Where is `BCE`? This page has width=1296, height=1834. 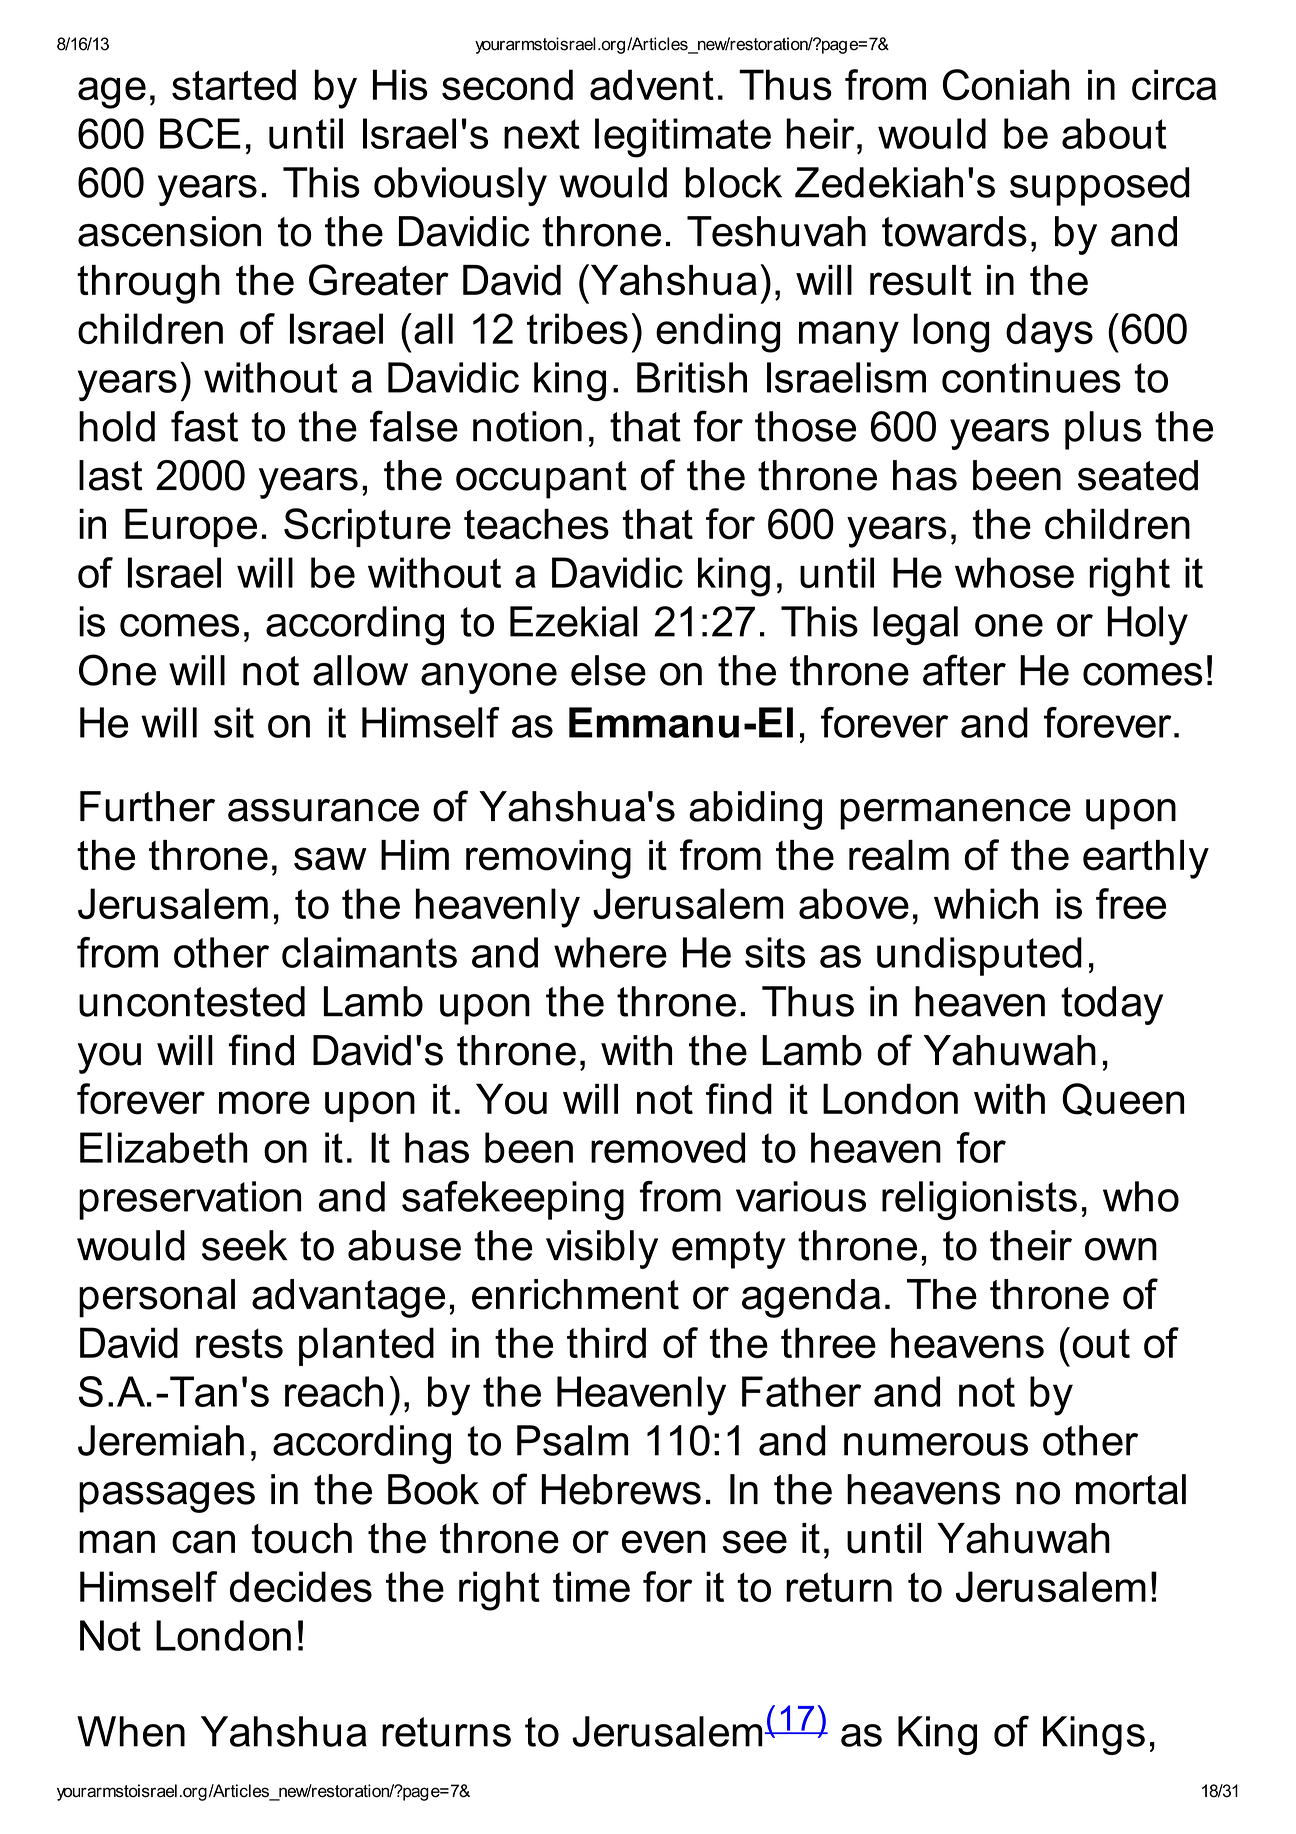 BCE is located at coordinates (200, 133).
